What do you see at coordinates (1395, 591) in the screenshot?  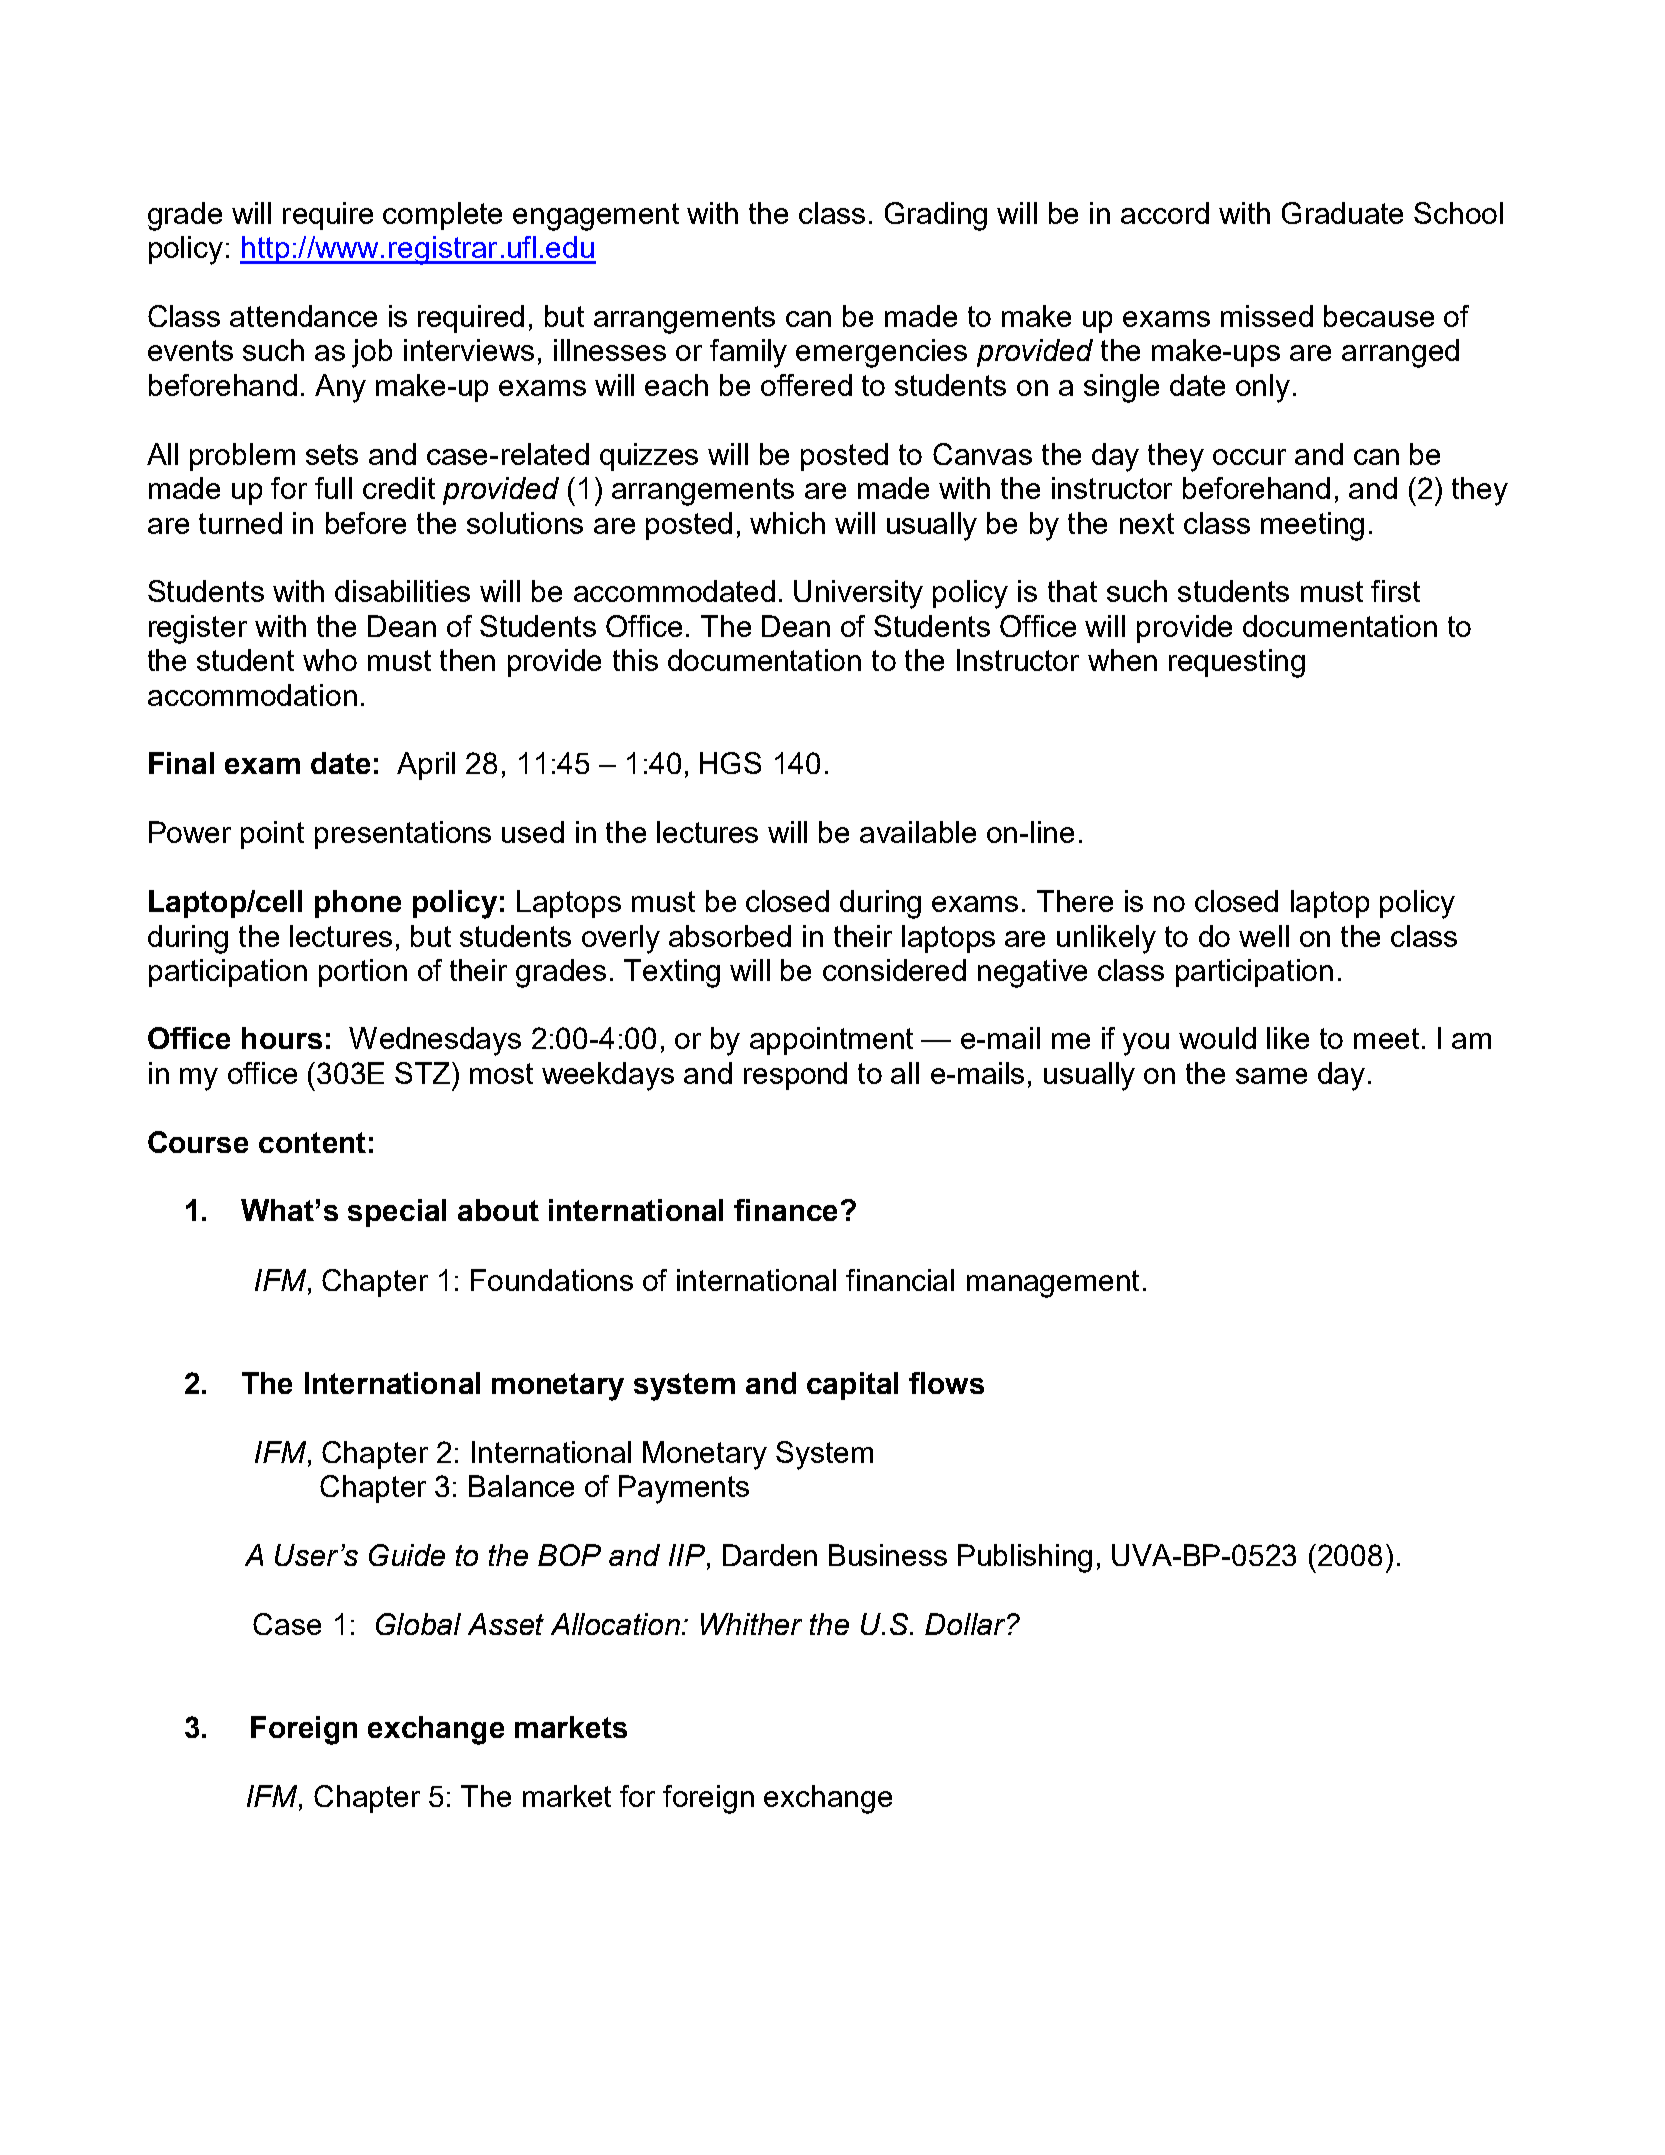 I see `first` at bounding box center [1395, 591].
